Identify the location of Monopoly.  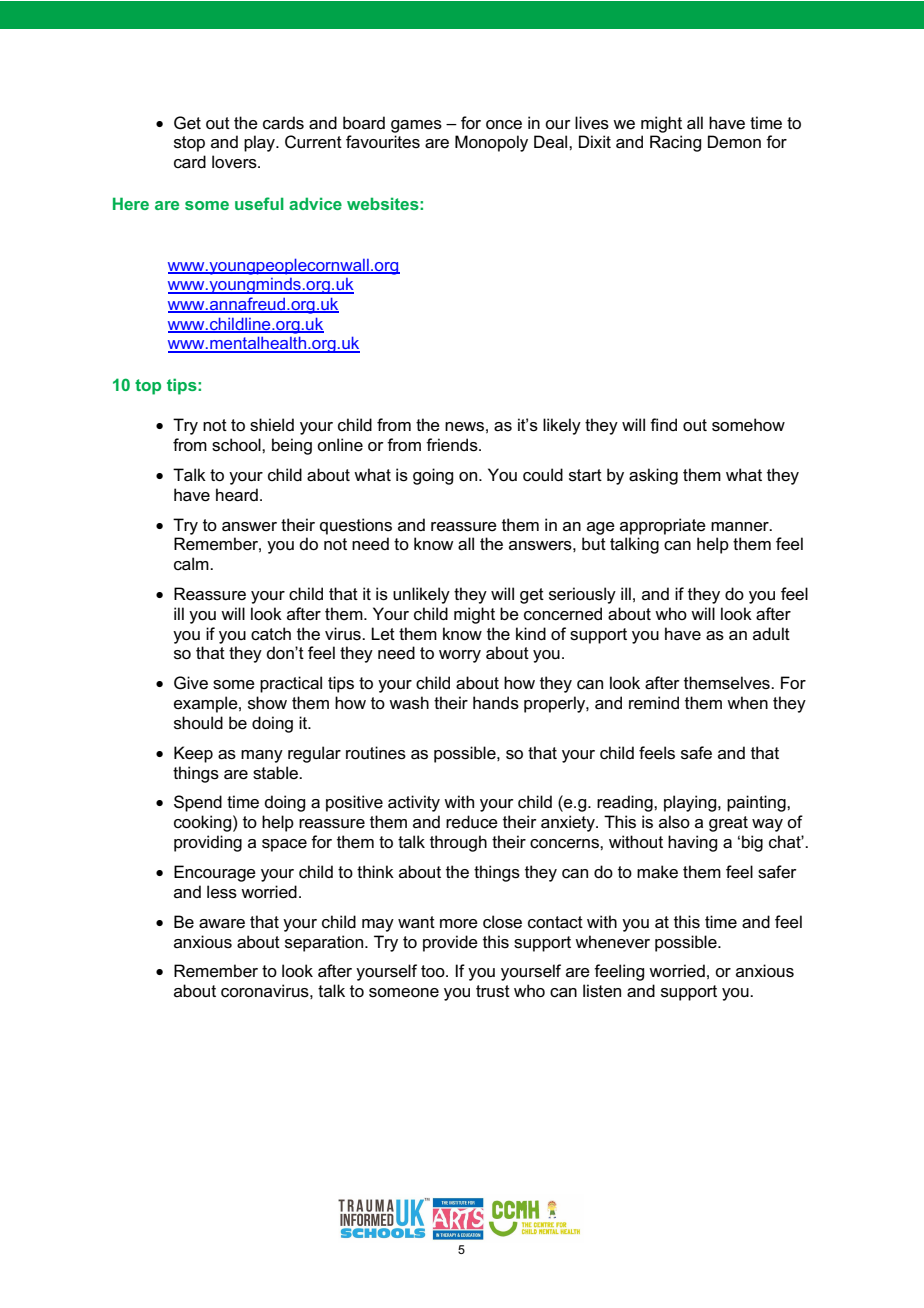
(491, 143).
